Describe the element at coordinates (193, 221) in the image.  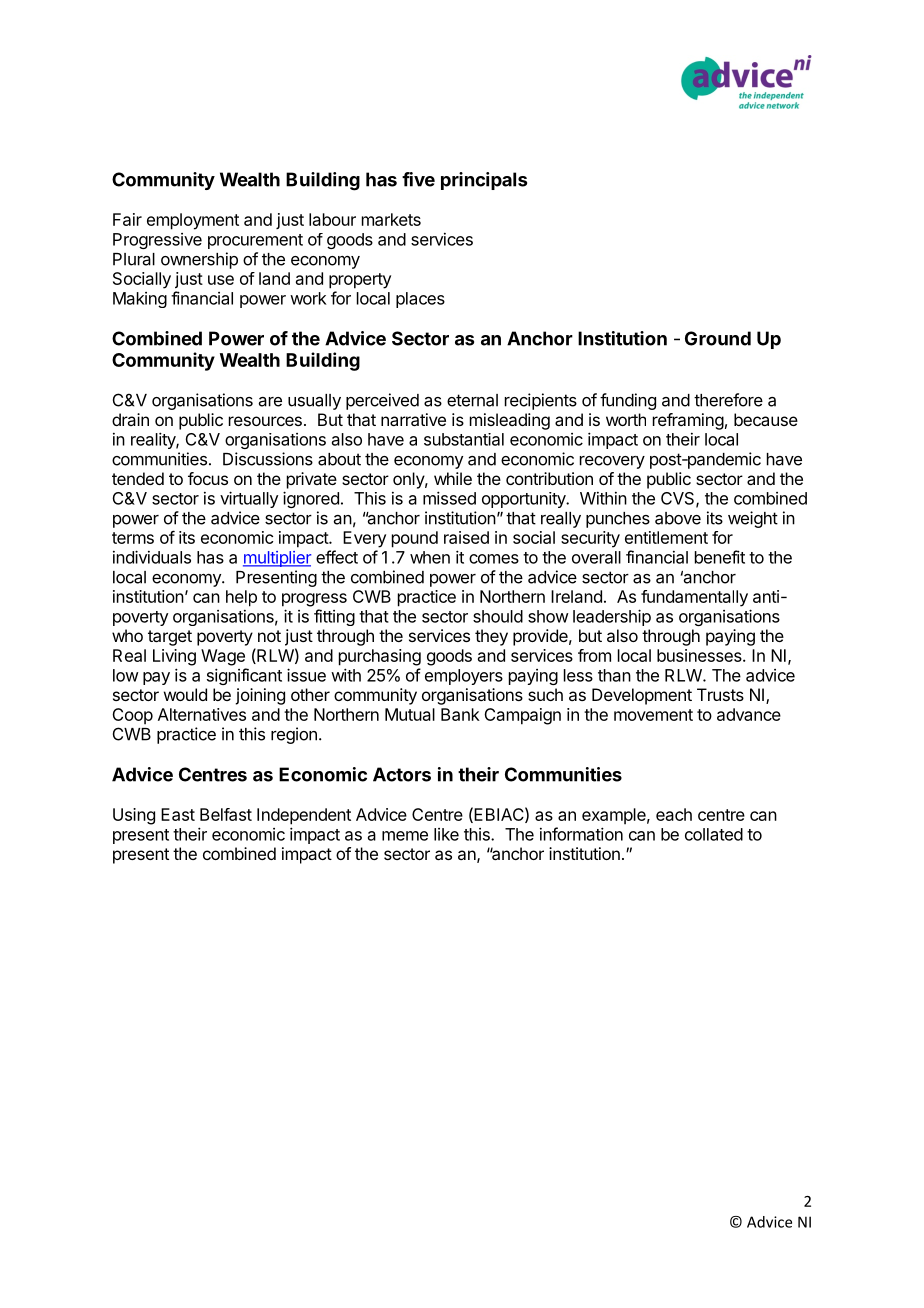
I see `employment` at that location.
